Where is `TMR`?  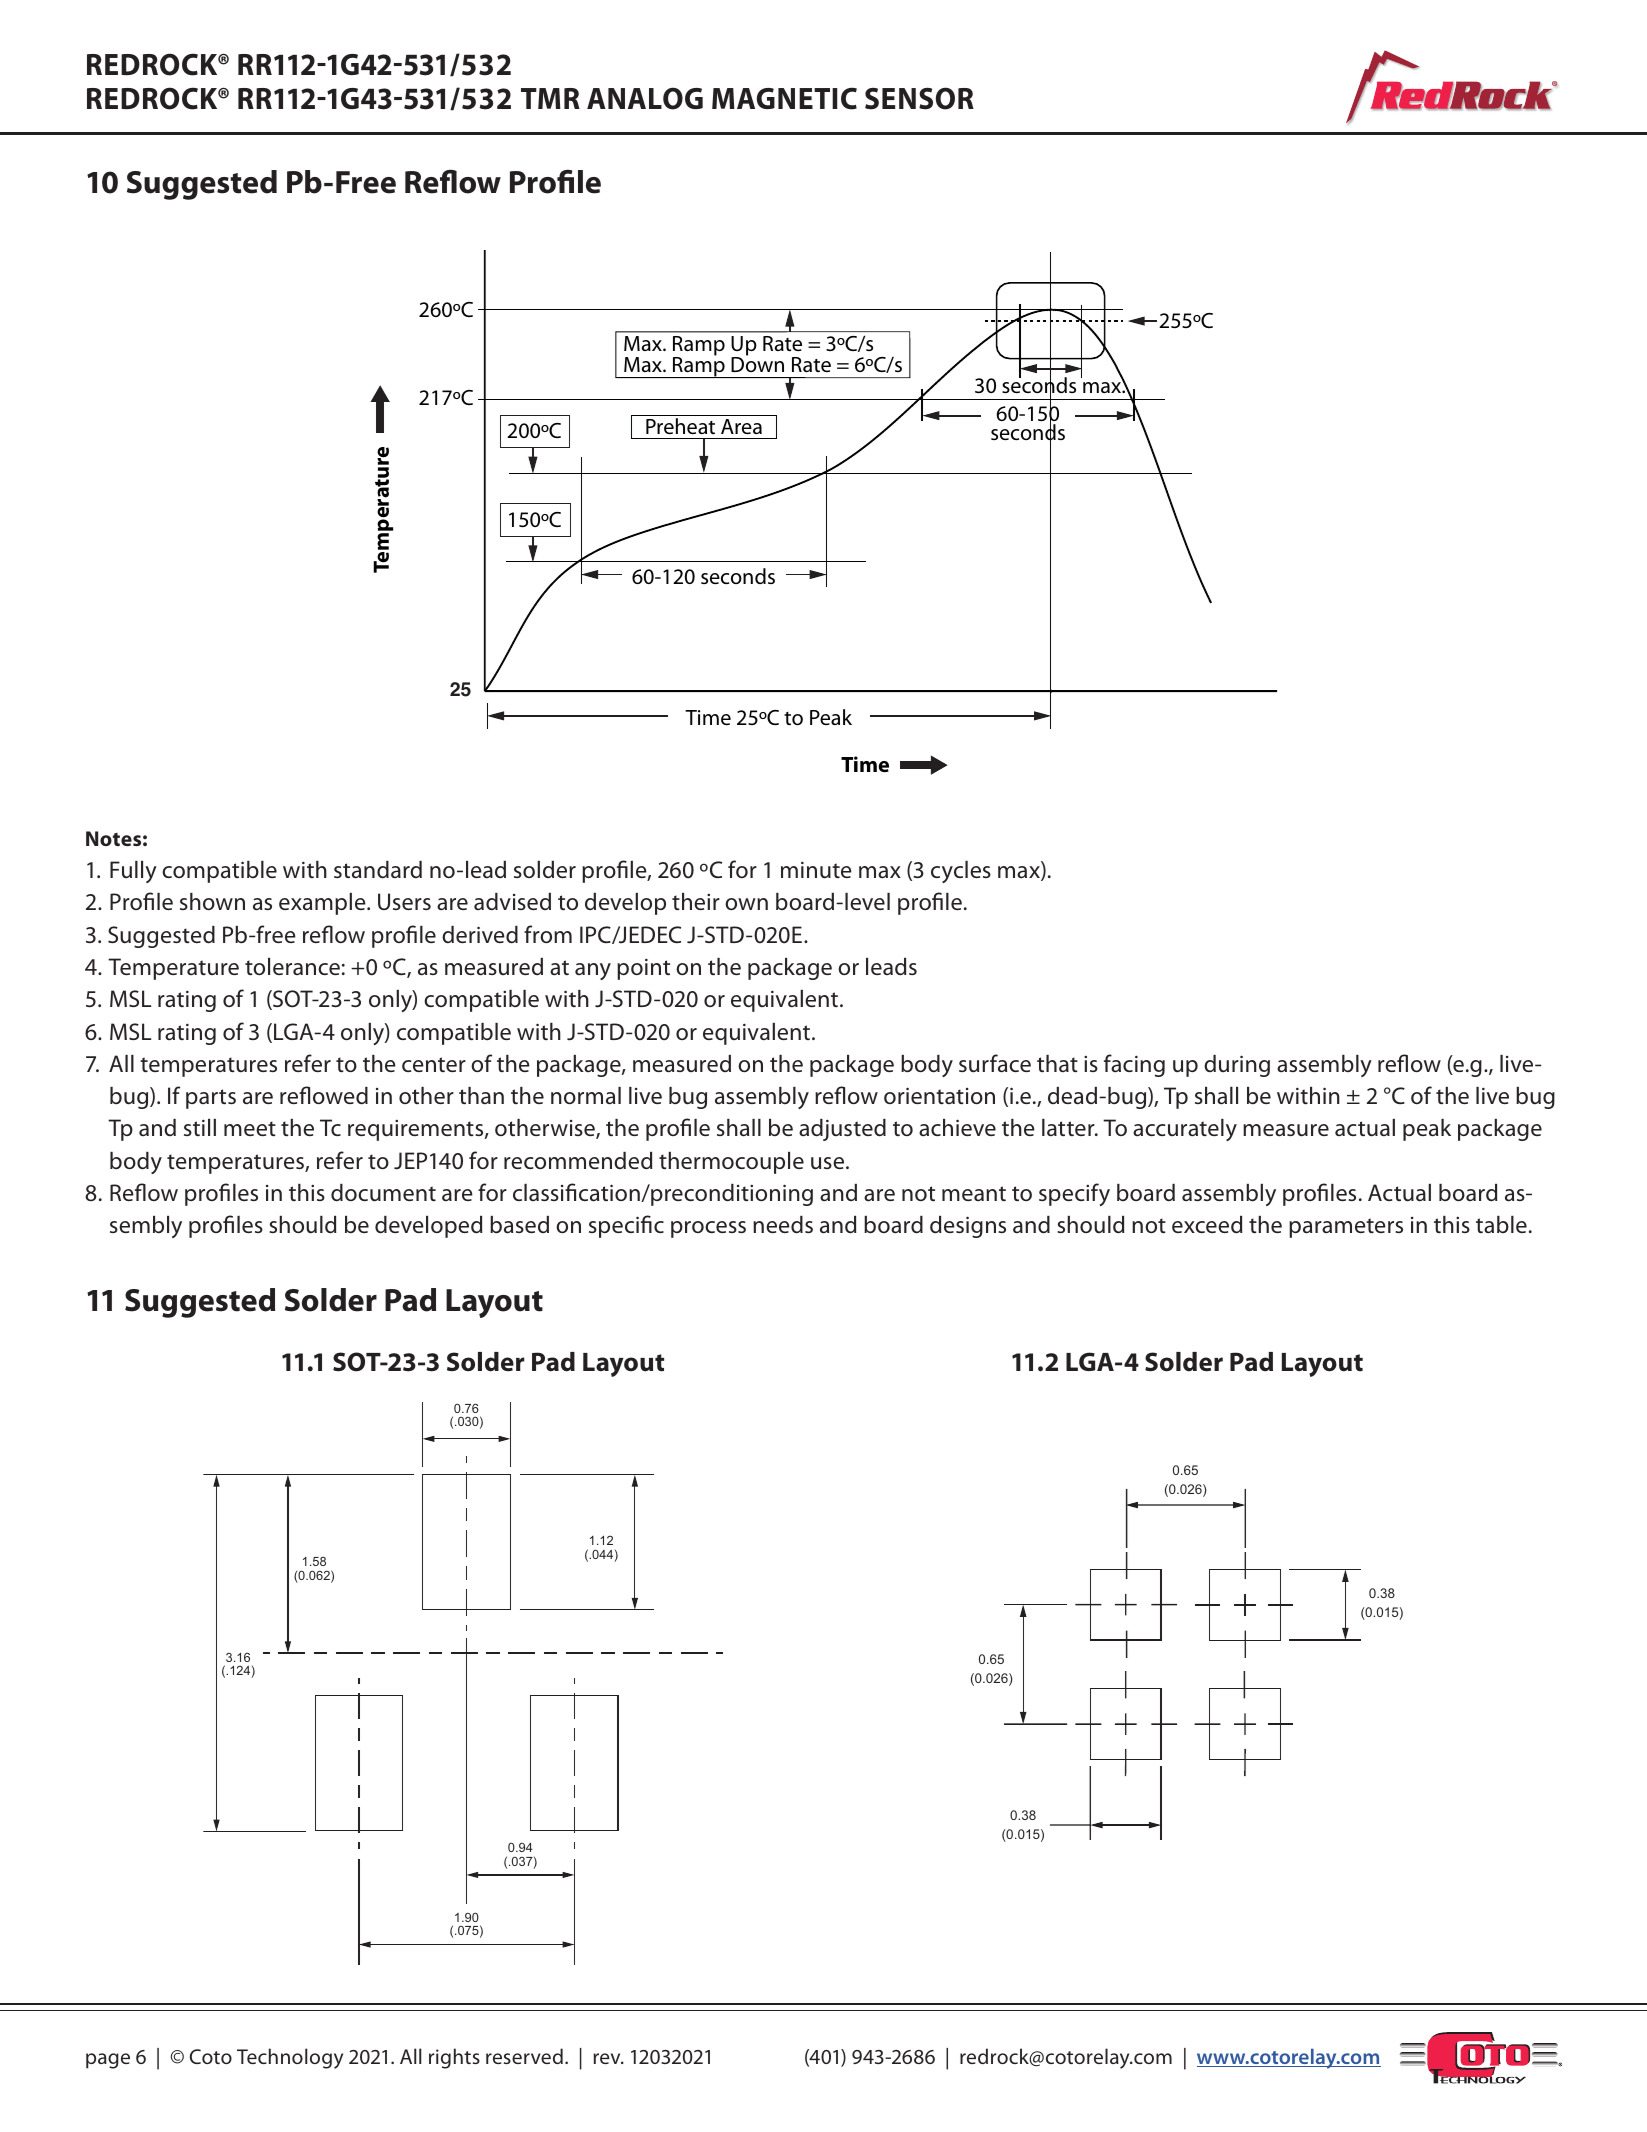 TMR is located at coordinates (550, 98).
